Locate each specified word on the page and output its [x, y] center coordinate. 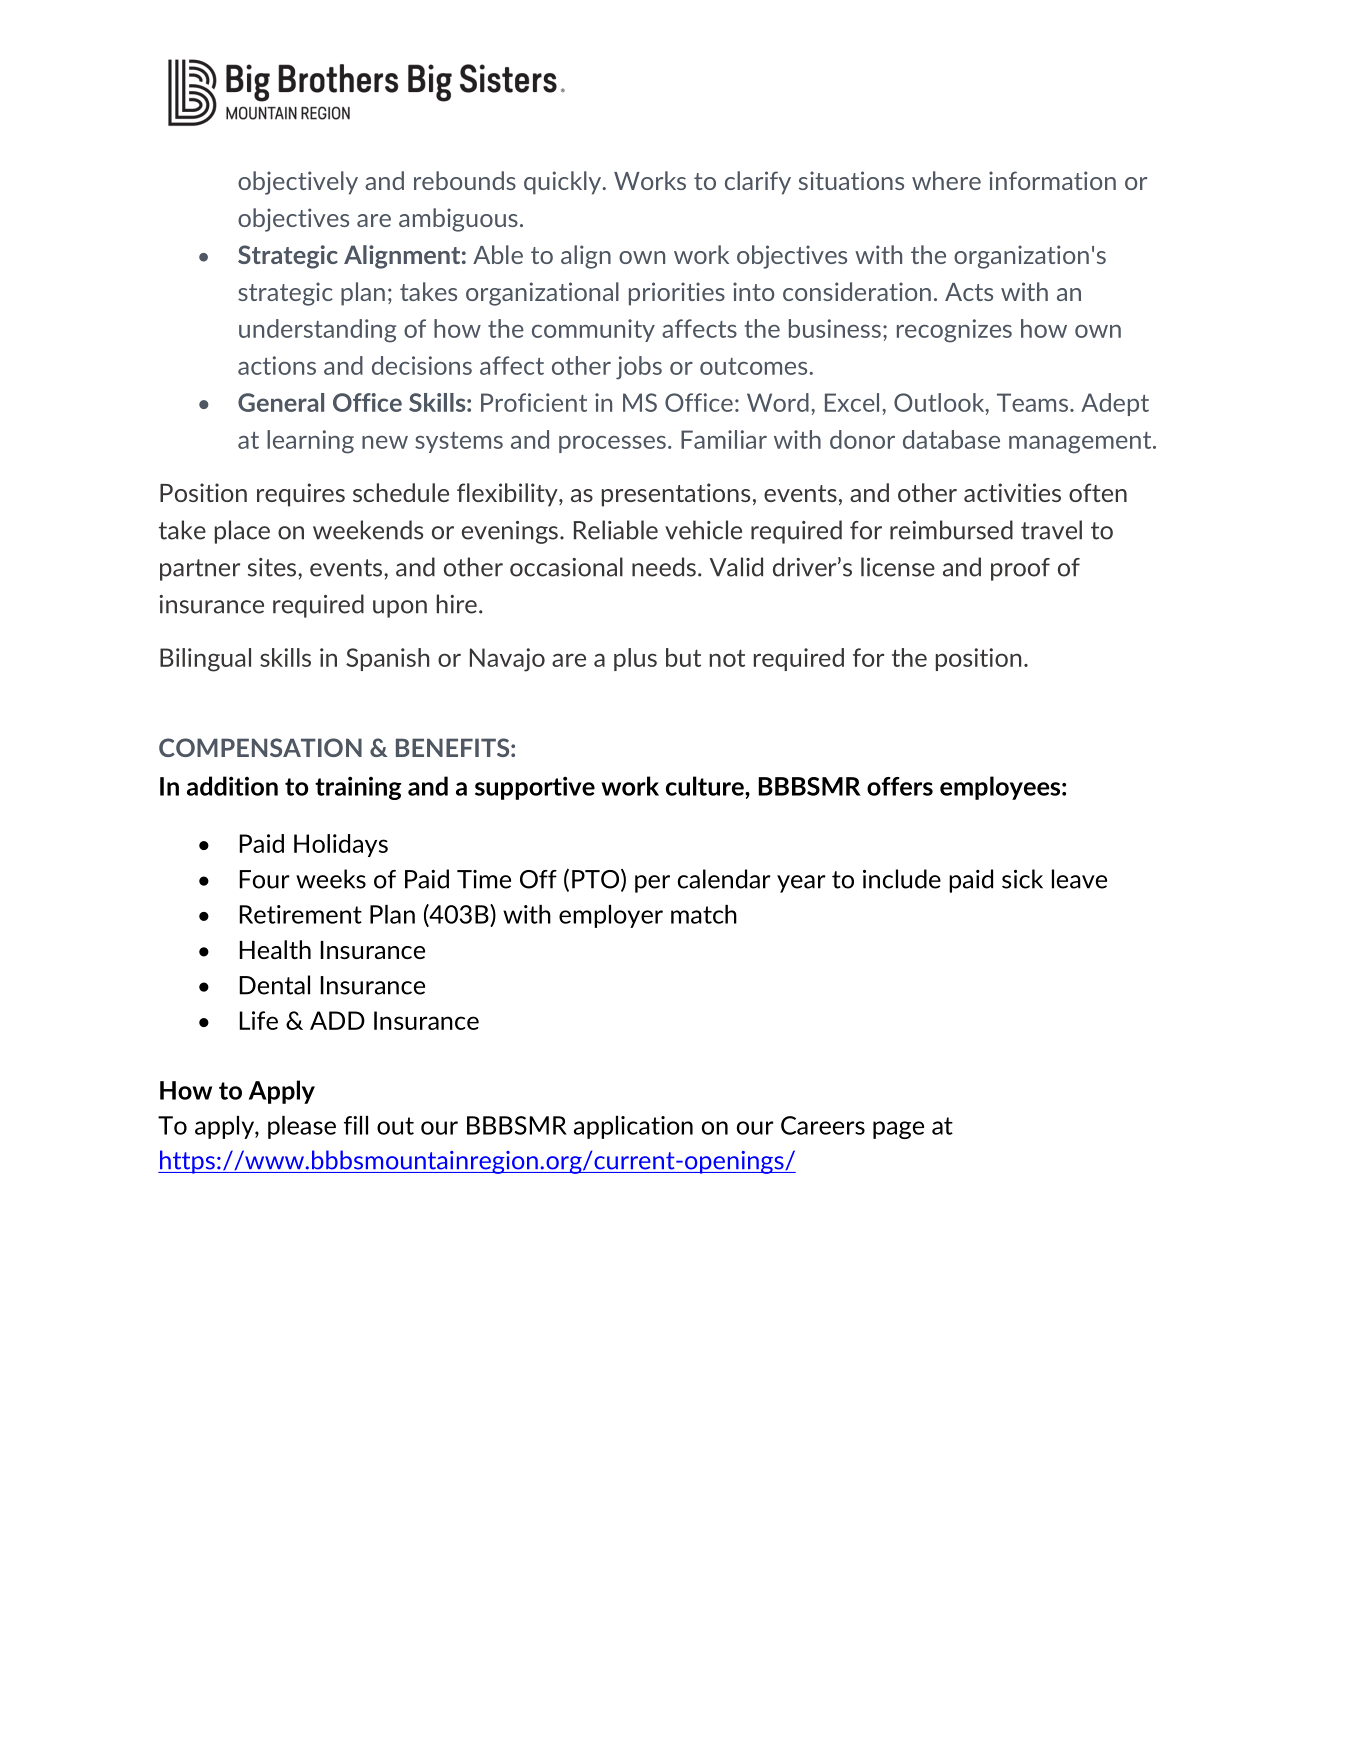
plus [635, 659]
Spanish [387, 659]
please [302, 1127]
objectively [298, 183]
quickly [564, 183]
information [1052, 180]
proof [1020, 569]
